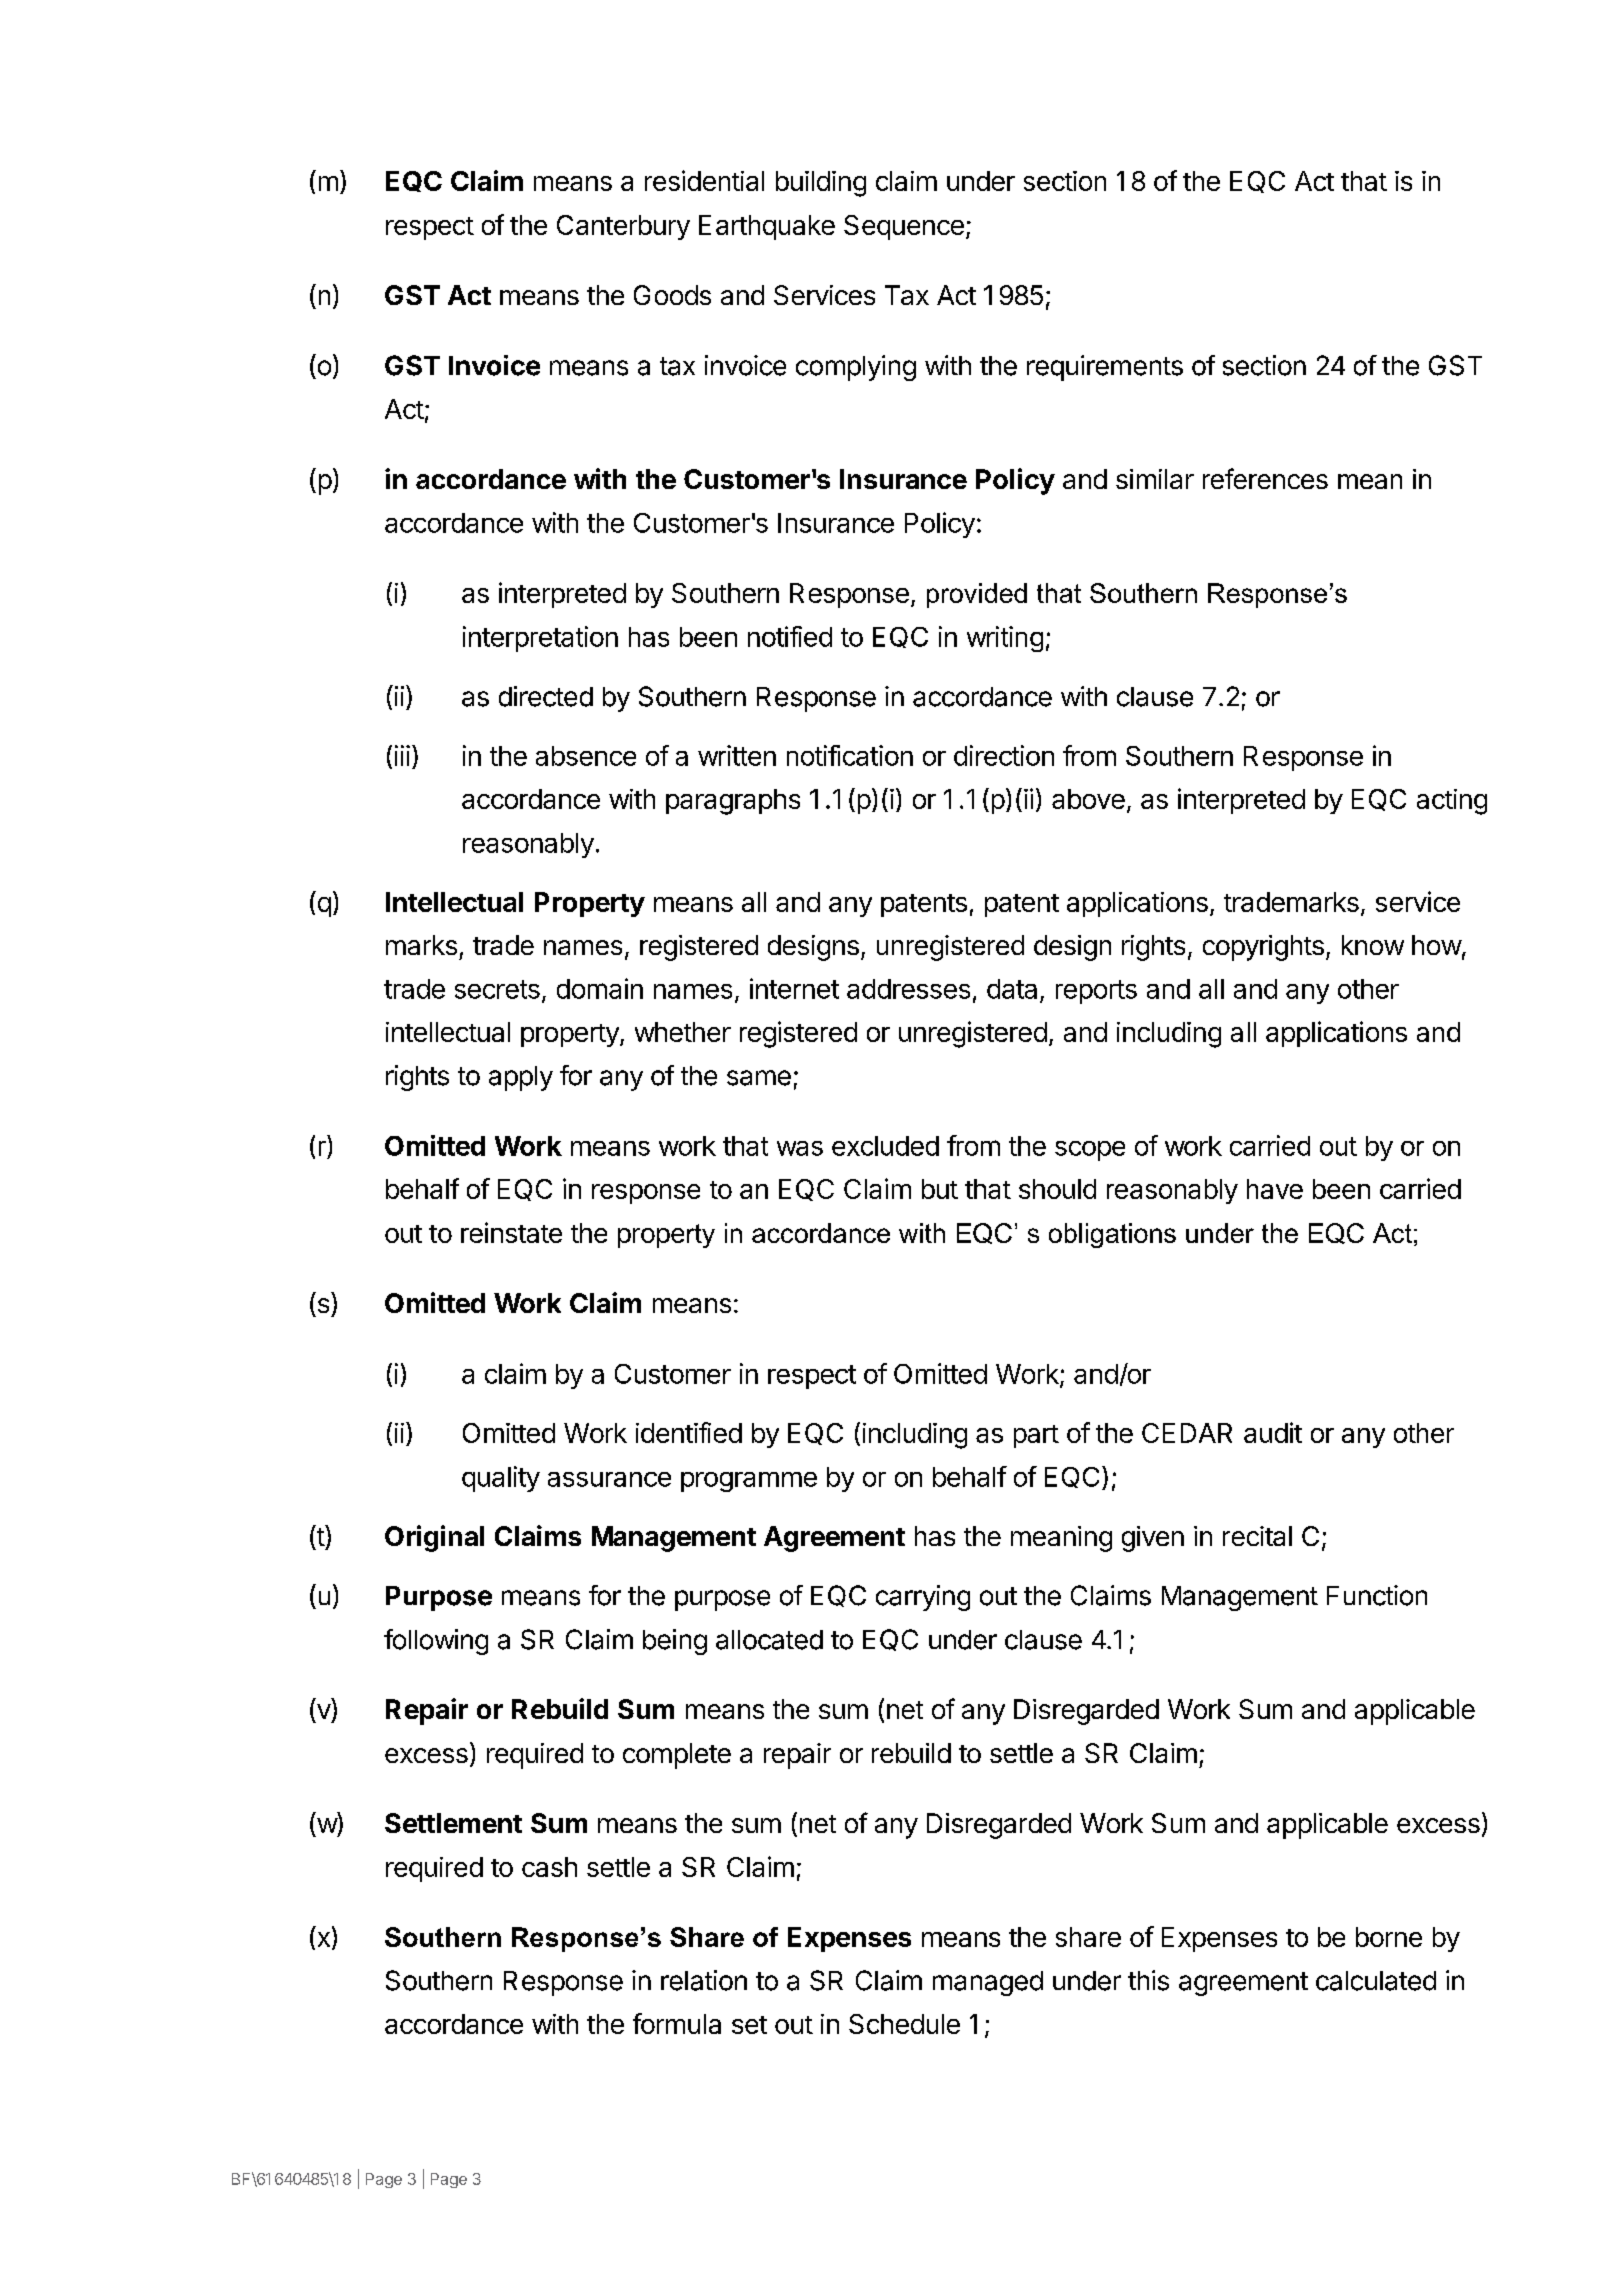 Image resolution: width=1613 pixels, height=2281 pixels. I want to click on requirements, so click(1105, 368).
